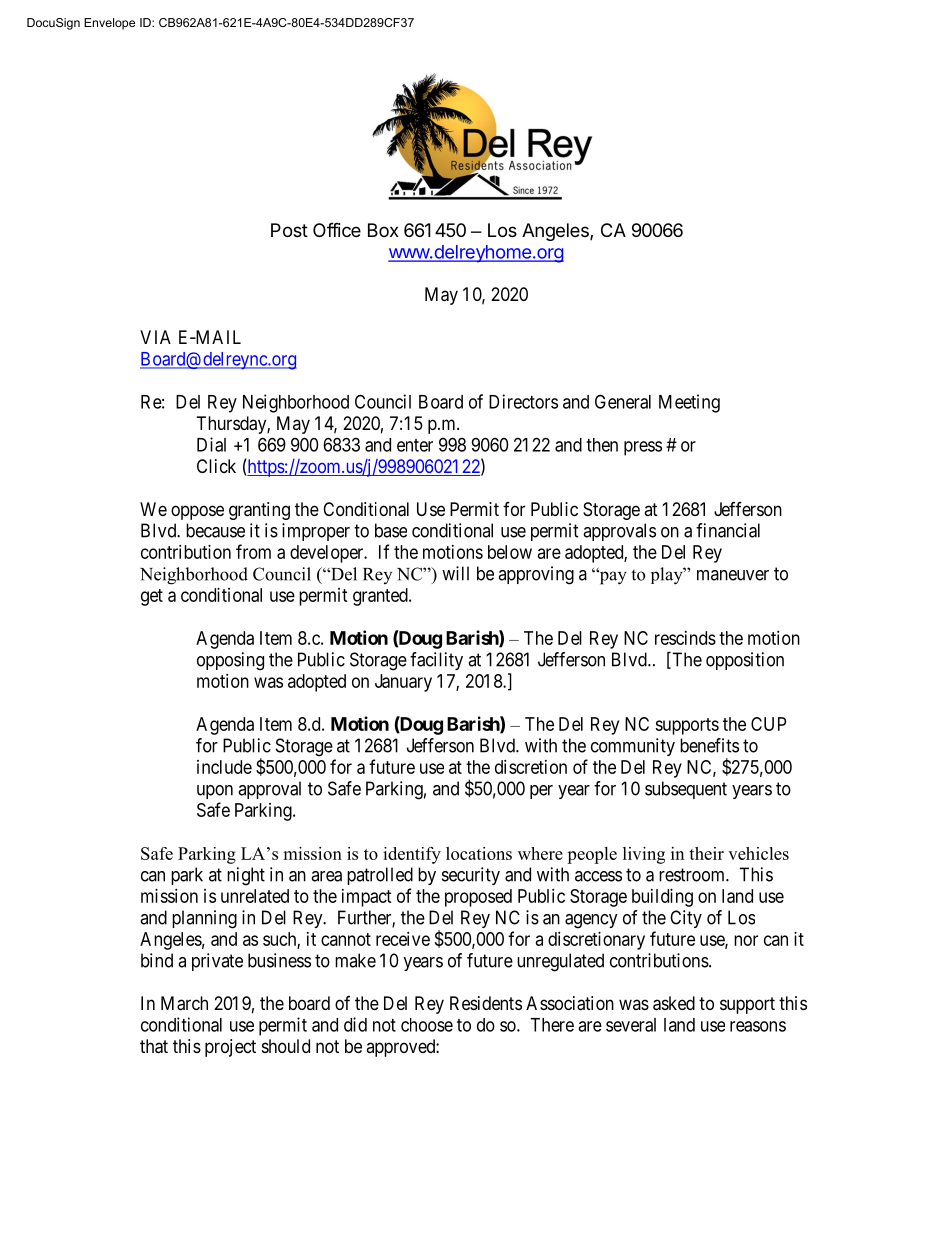 The image size is (952, 1233). Describe the element at coordinates (289, 230) in the image. I see `Post` at that location.
